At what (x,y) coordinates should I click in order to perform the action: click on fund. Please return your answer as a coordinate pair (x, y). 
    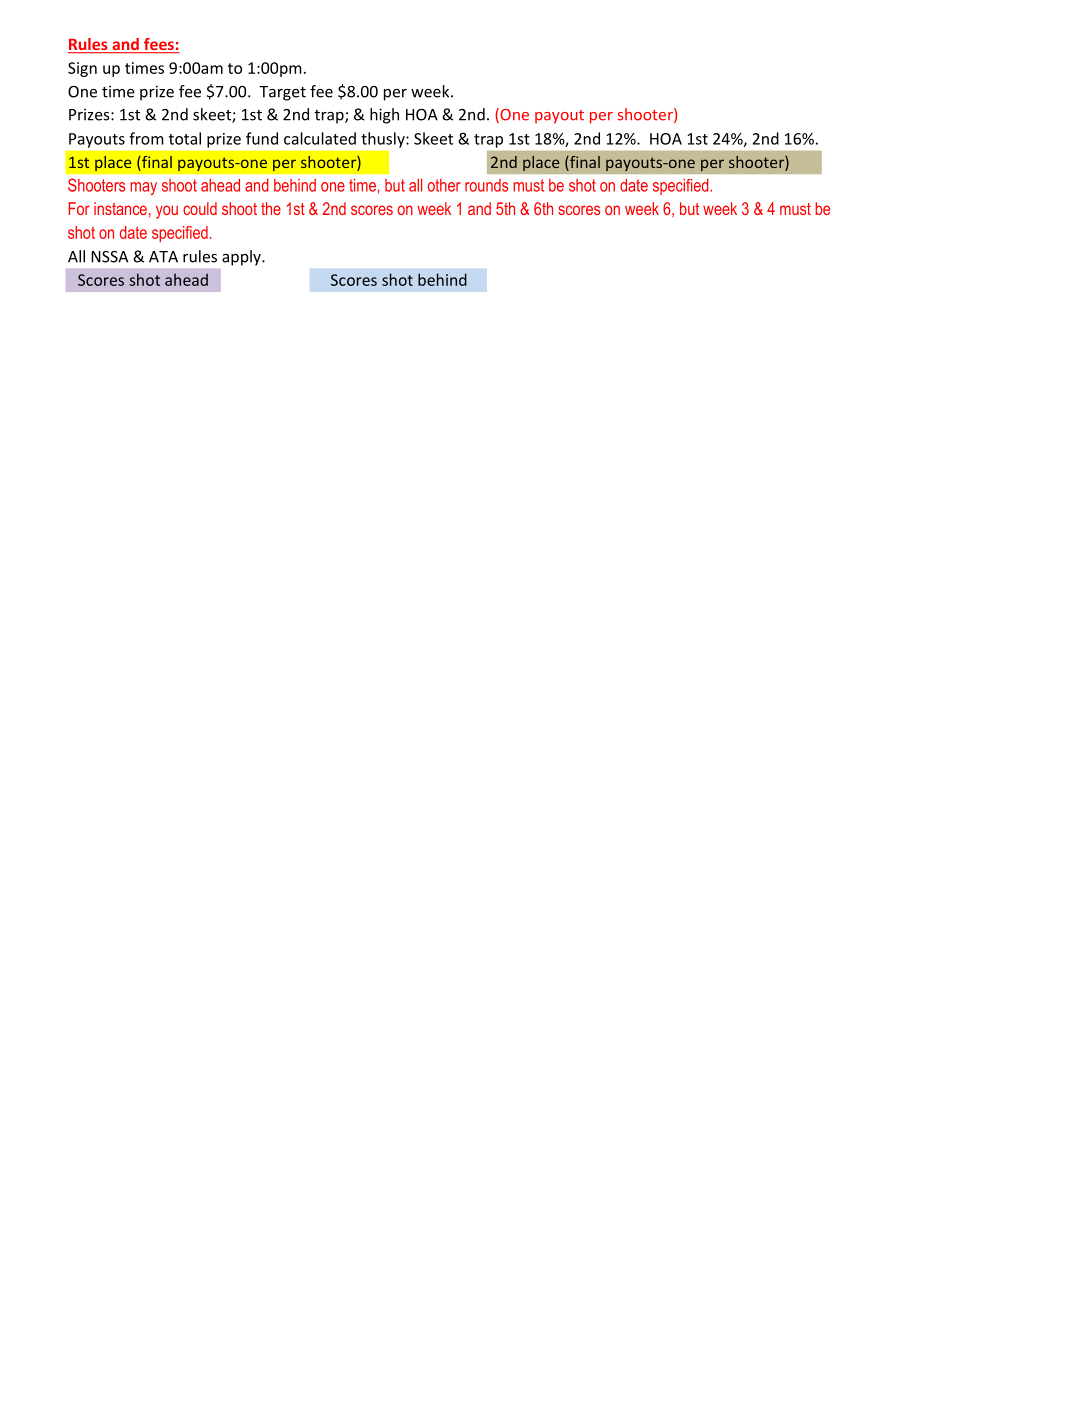
    Looking at the image, I should click on (262, 138).
